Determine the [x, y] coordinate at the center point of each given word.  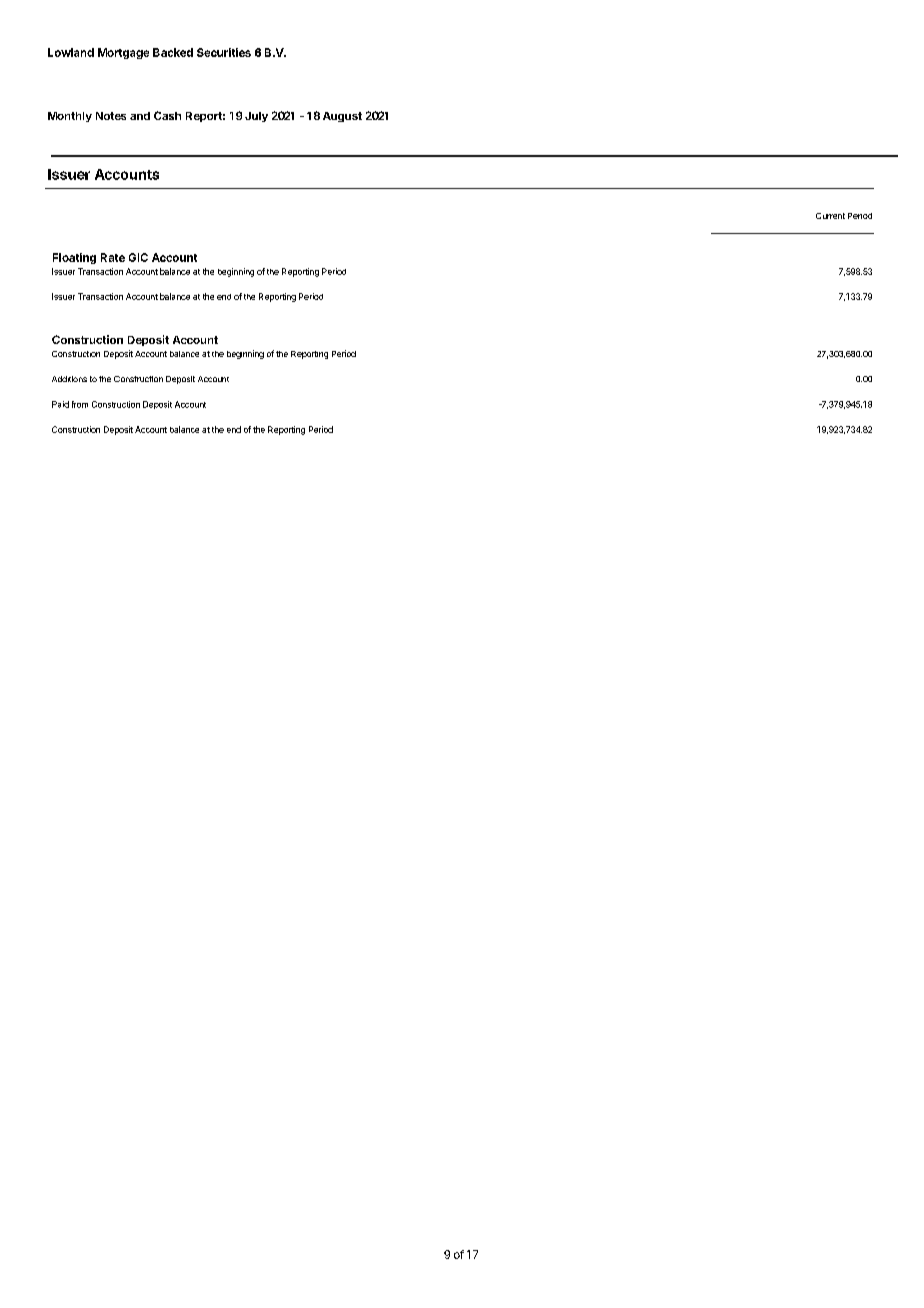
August [342, 117]
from [80, 404]
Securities [224, 52]
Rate [113, 257]
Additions [69, 379]
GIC [138, 257]
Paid [60, 404]
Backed [173, 52]
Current [830, 216]
